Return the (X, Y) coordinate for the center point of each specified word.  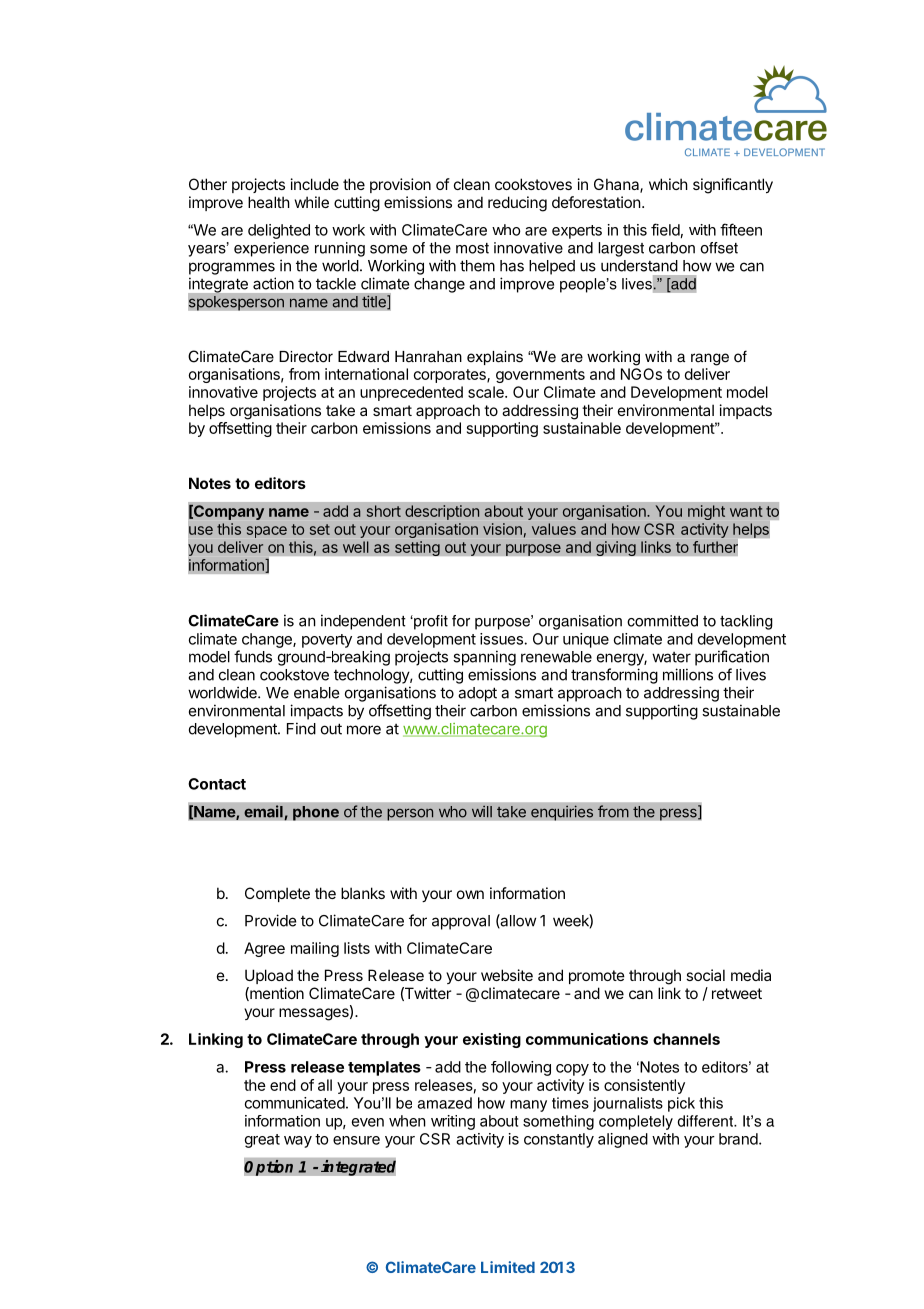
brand (739, 1139)
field (665, 229)
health (269, 202)
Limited (508, 1267)
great (262, 1141)
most (472, 248)
